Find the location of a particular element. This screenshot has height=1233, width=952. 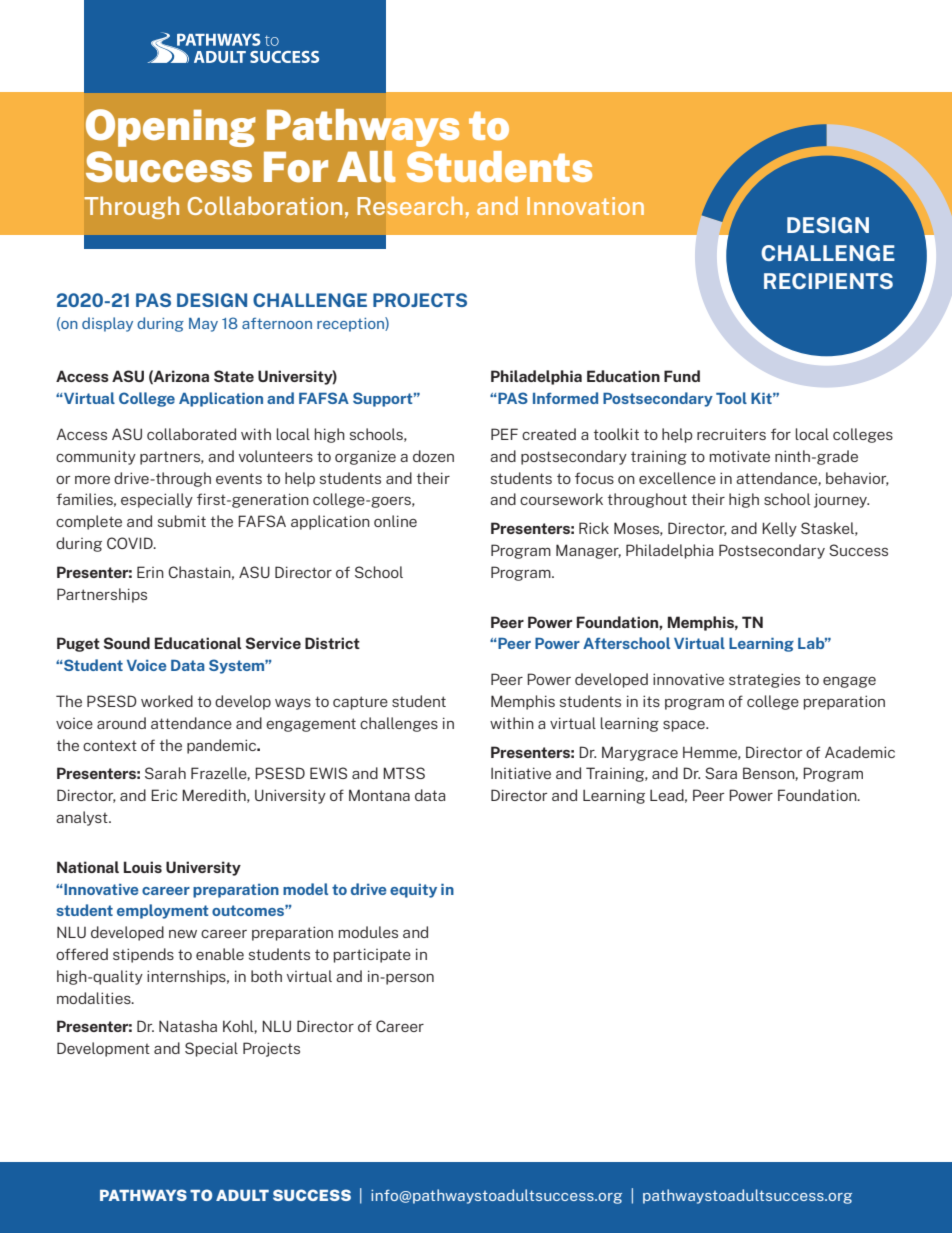

online is located at coordinates (395, 521).
